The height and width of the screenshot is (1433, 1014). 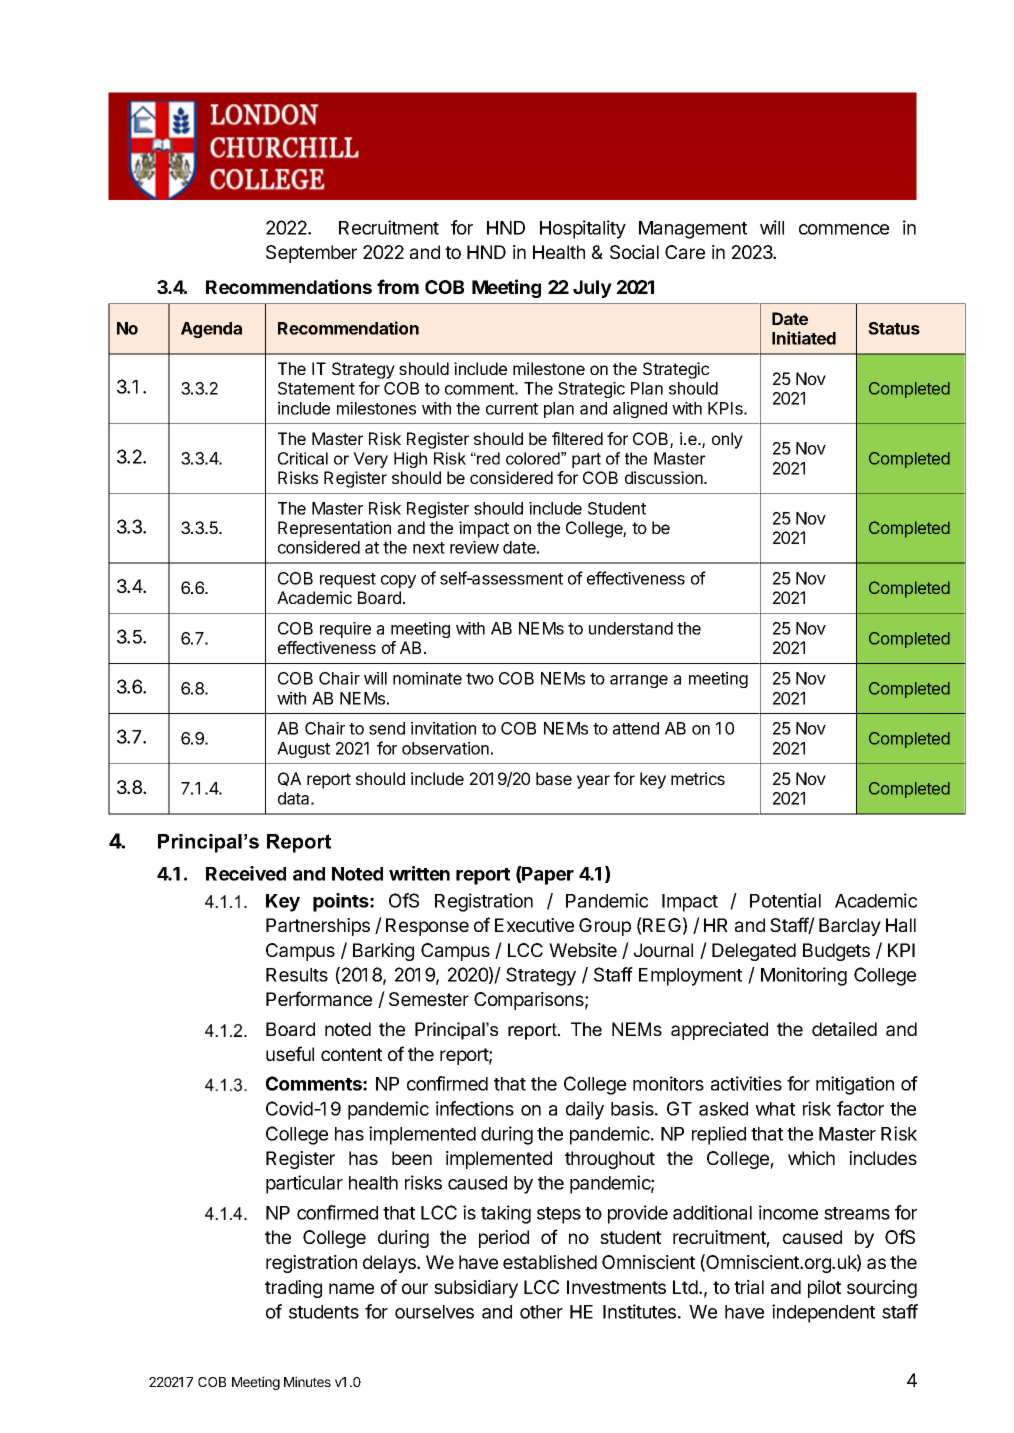 What do you see at coordinates (592, 289) in the screenshot?
I see `July` at bounding box center [592, 289].
